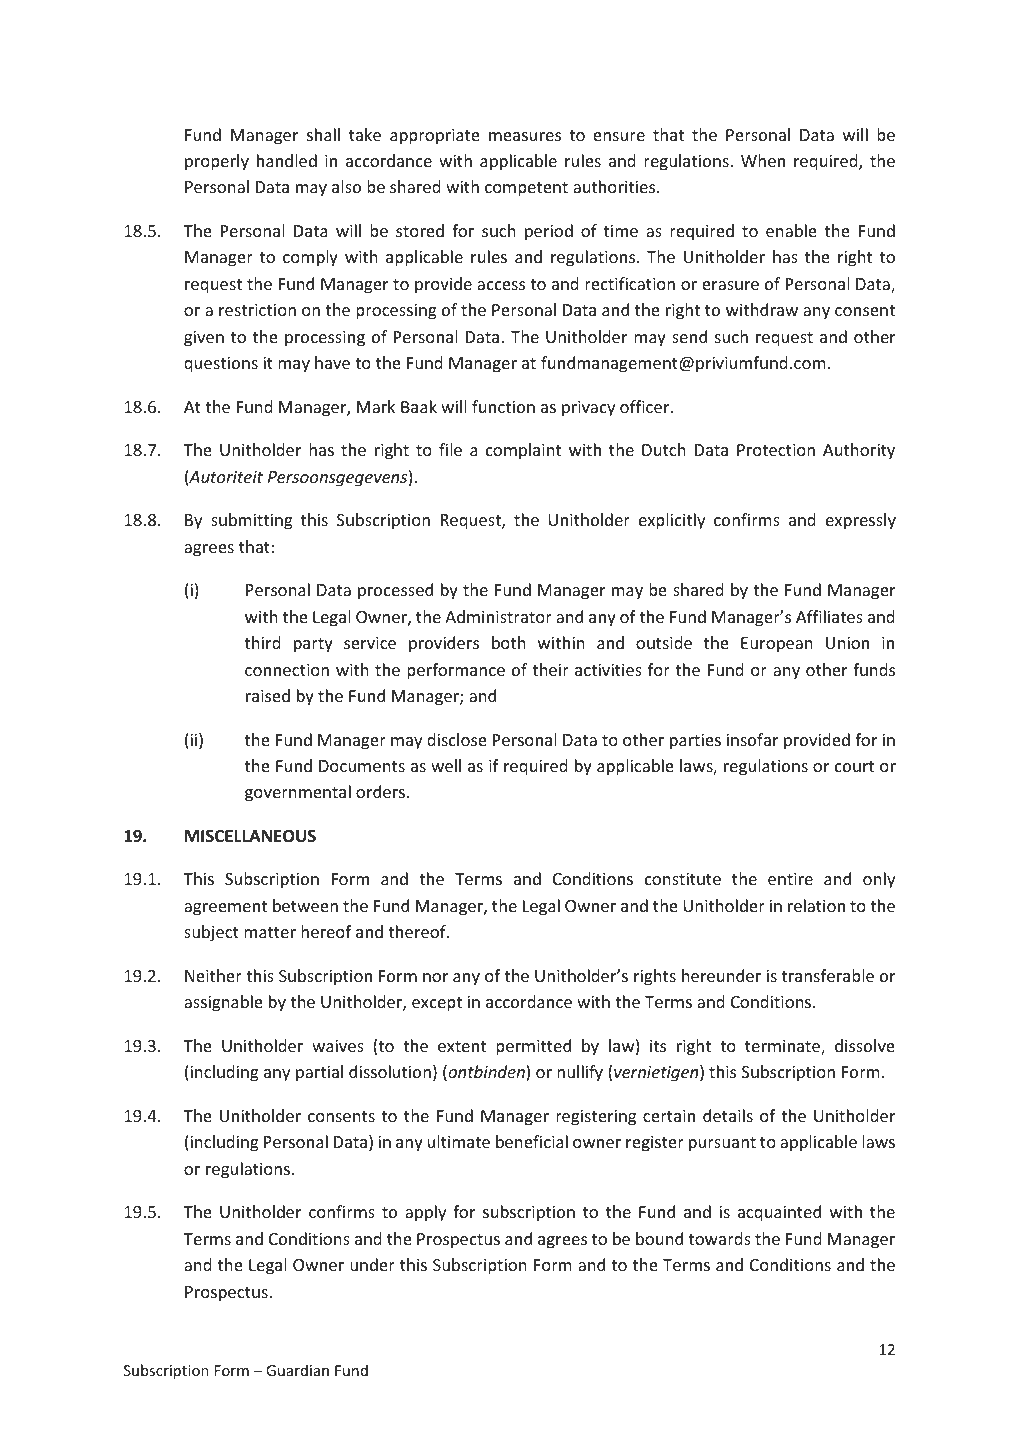 The width and height of the image is (1019, 1441). What do you see at coordinates (763, 160) in the image?
I see `When` at bounding box center [763, 160].
